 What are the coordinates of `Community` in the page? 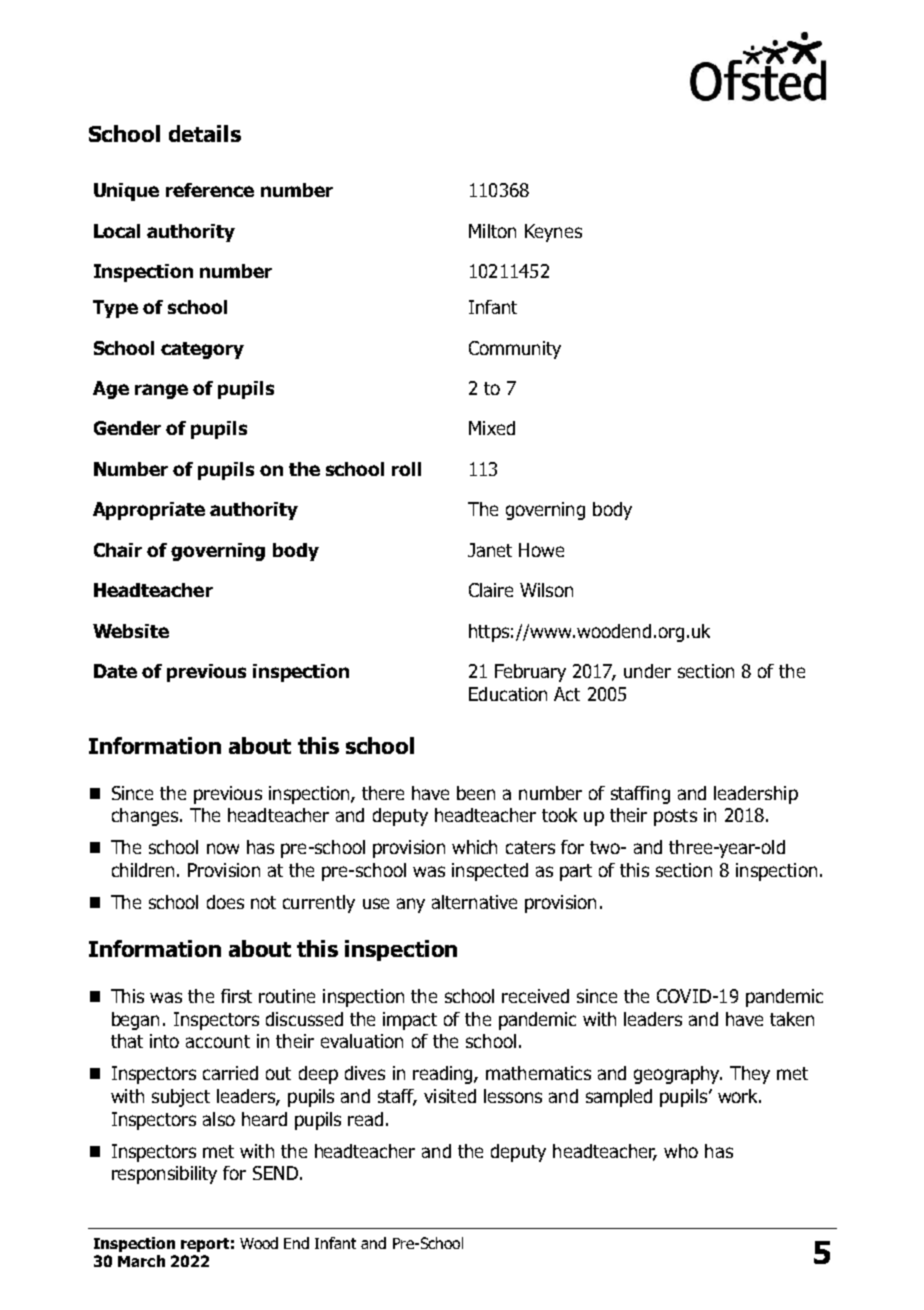 It's located at (515, 350).
